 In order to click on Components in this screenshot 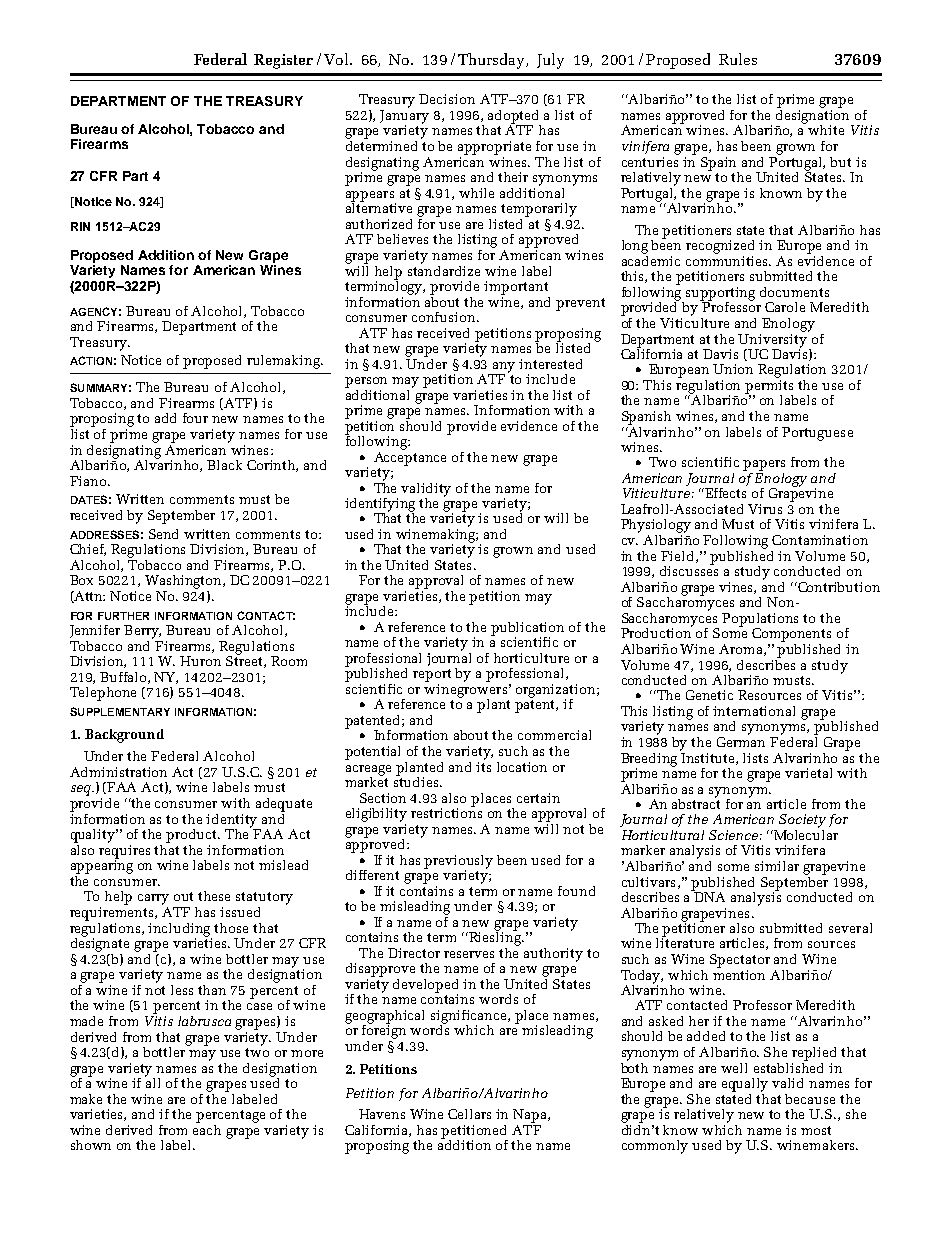, I will do `click(791, 635)`.
